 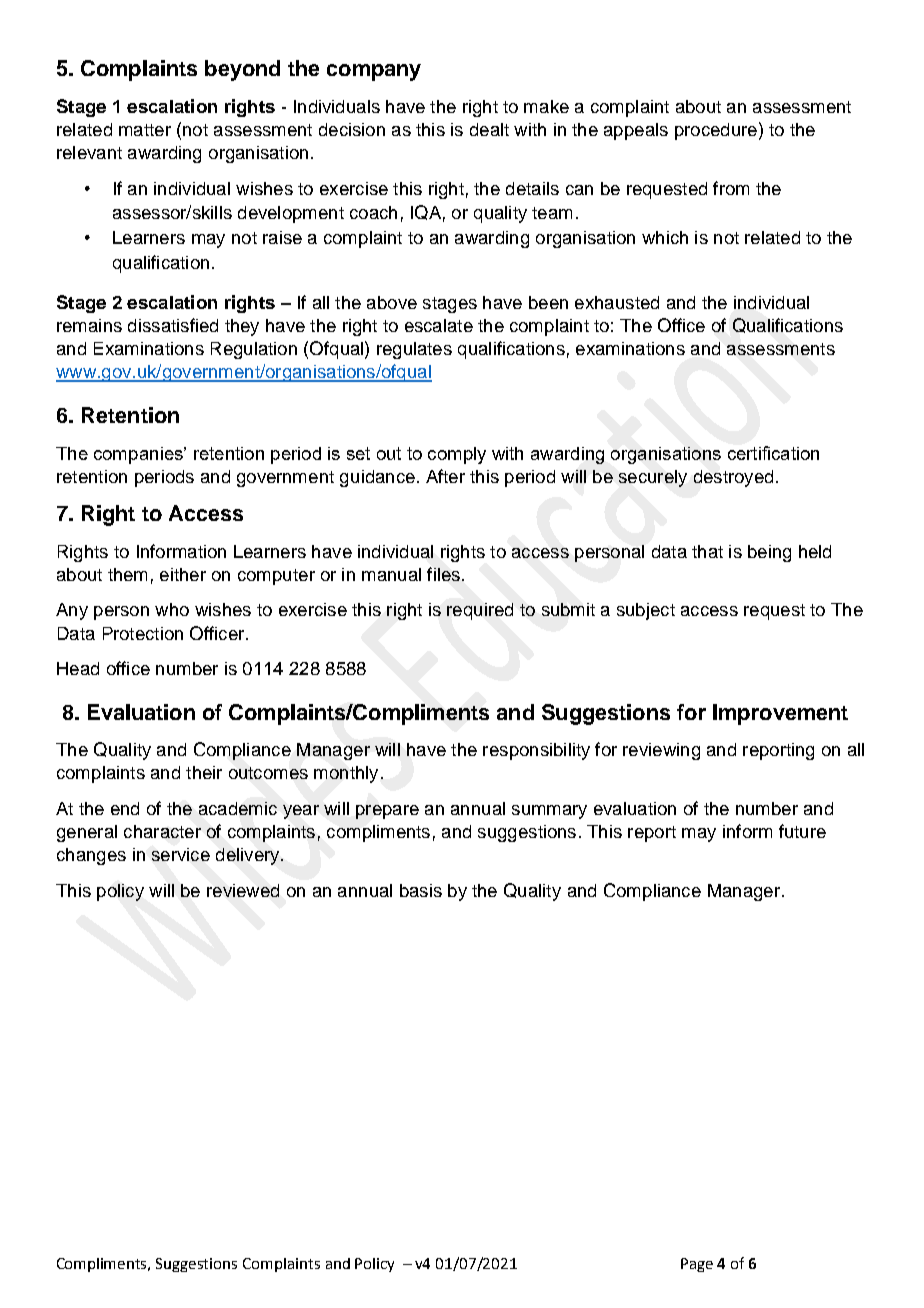 What do you see at coordinates (243, 890) in the screenshot?
I see `reviewed` at bounding box center [243, 890].
